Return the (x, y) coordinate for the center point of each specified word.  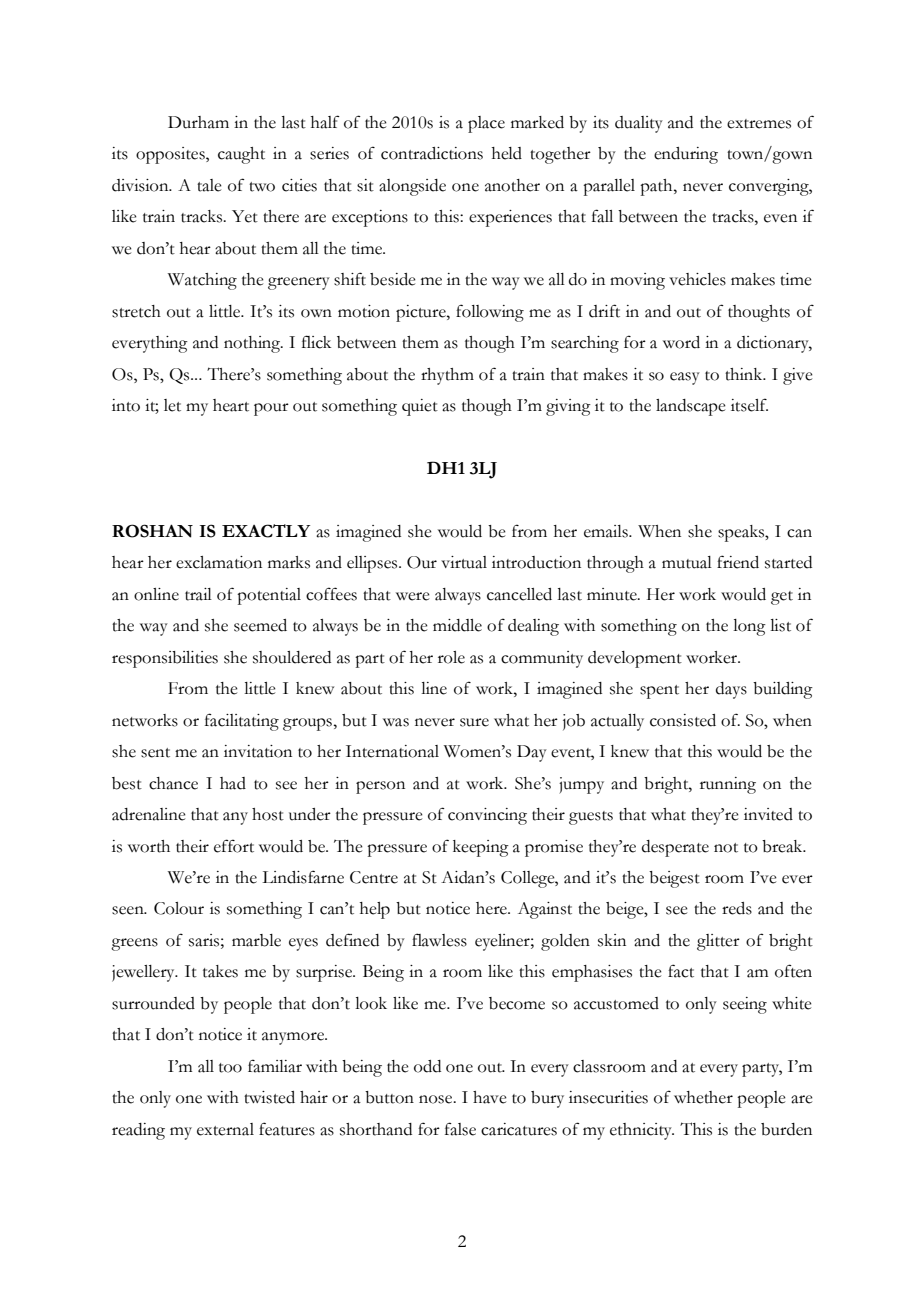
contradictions (432, 153)
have (490, 1097)
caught (241, 155)
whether (703, 1097)
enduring (686, 155)
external (225, 1129)
